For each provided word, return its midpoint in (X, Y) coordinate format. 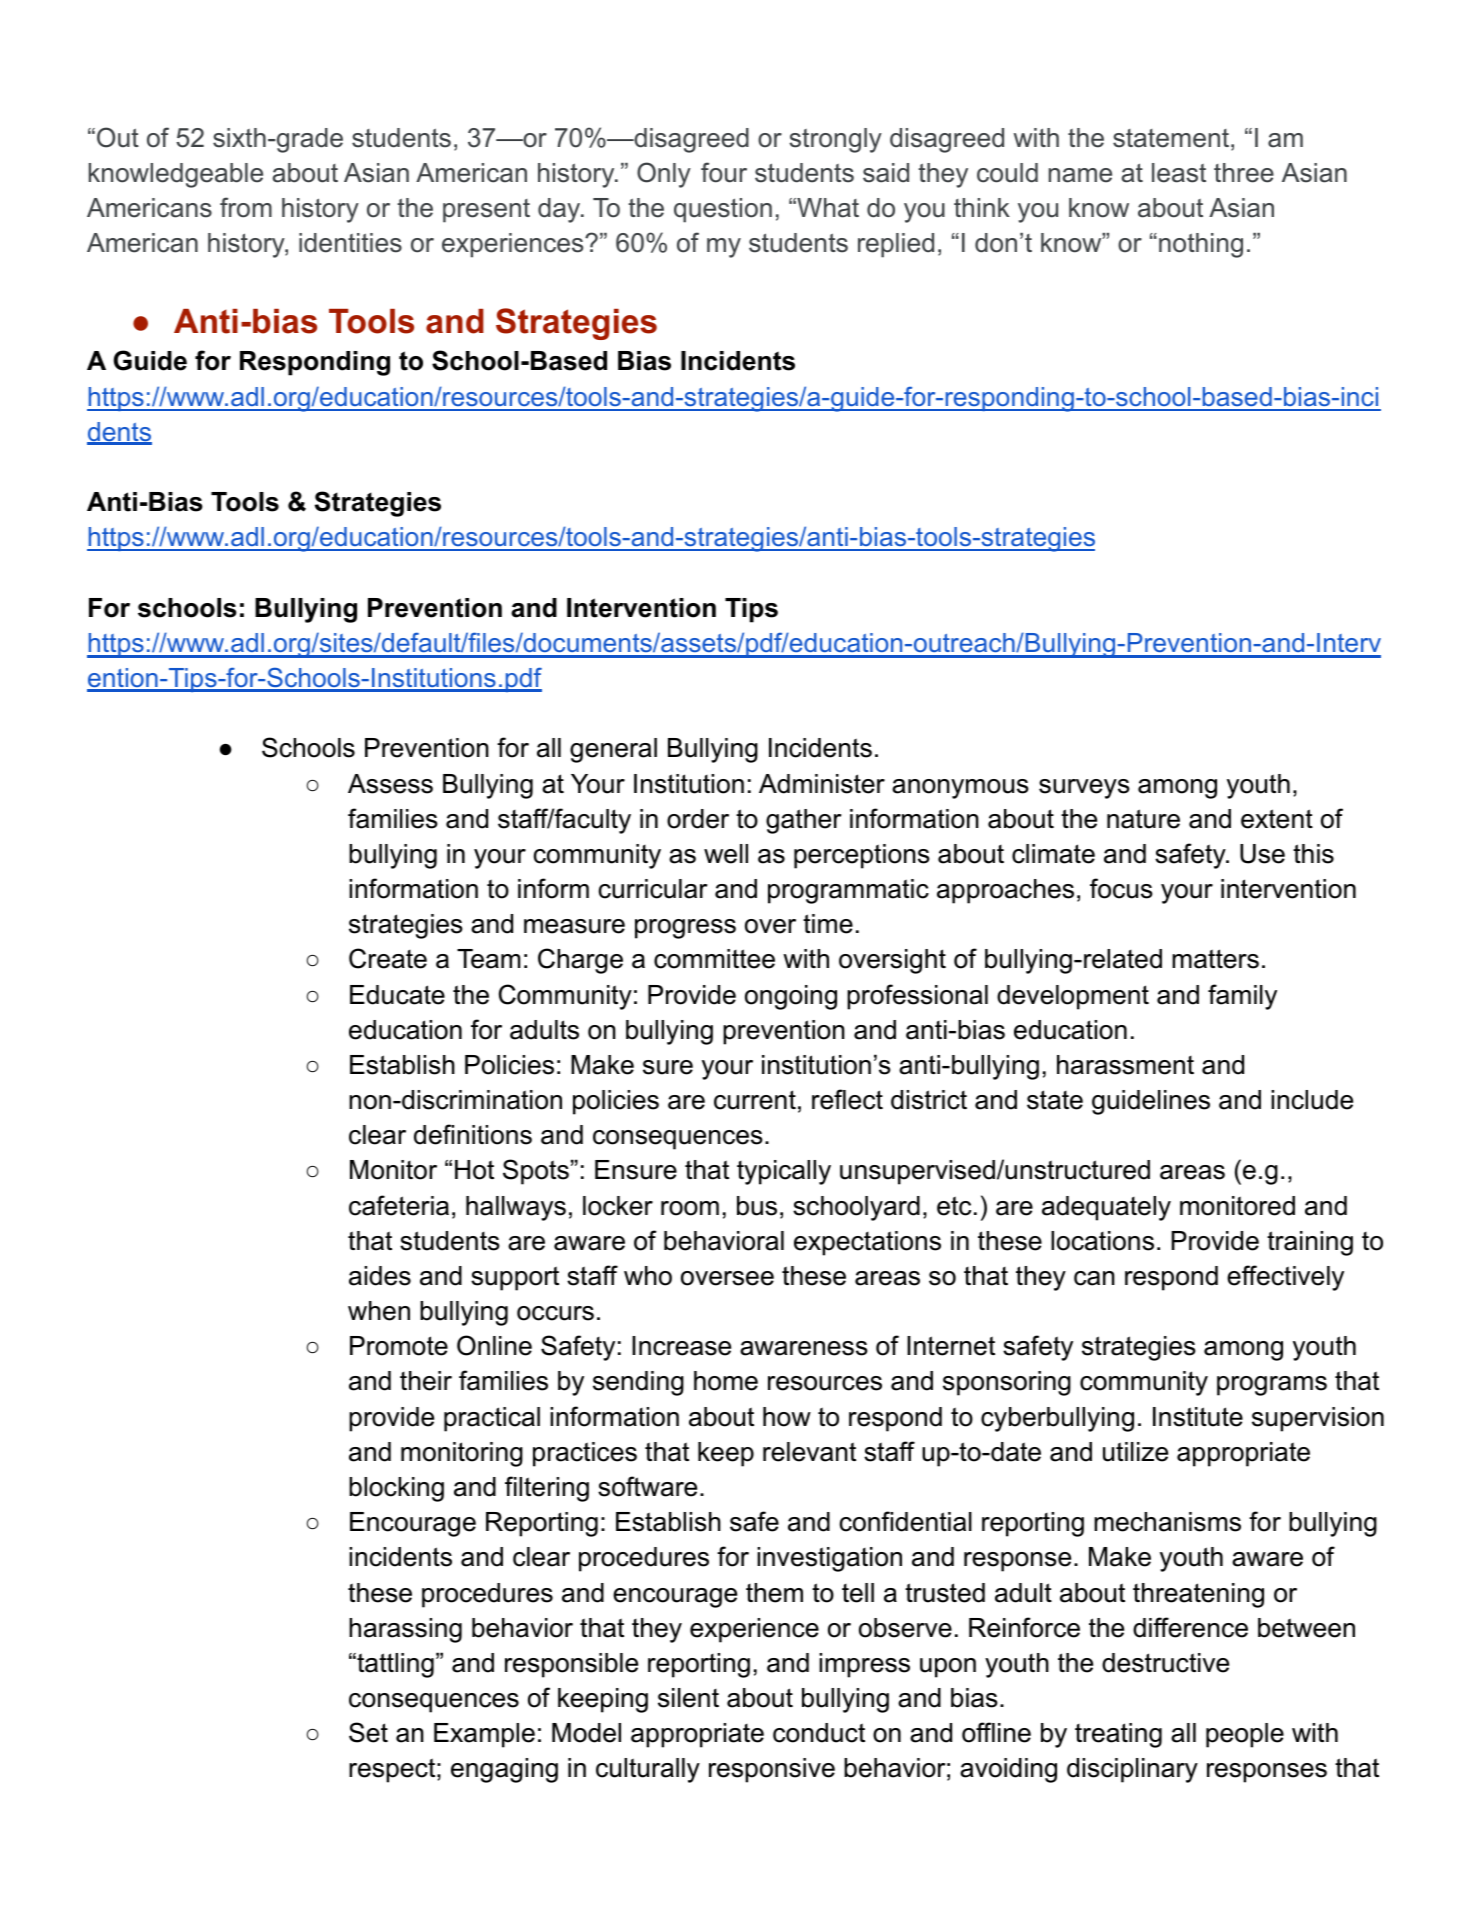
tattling (394, 1665)
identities (350, 243)
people (1245, 1735)
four (724, 172)
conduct (819, 1733)
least (1179, 173)
